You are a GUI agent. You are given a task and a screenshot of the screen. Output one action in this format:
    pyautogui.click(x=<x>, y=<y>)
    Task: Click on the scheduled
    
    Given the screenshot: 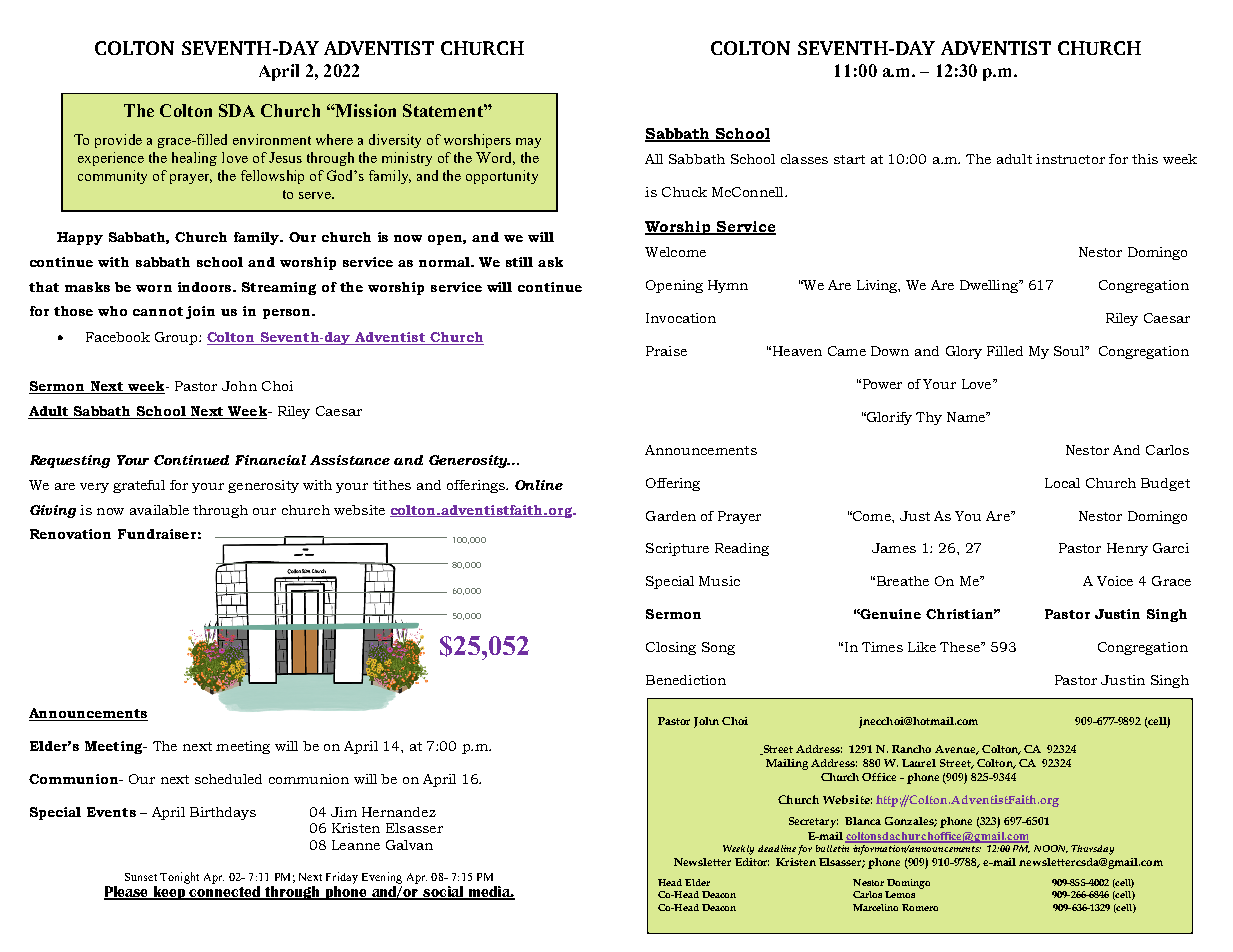 What is the action you would take?
    pyautogui.click(x=228, y=779)
